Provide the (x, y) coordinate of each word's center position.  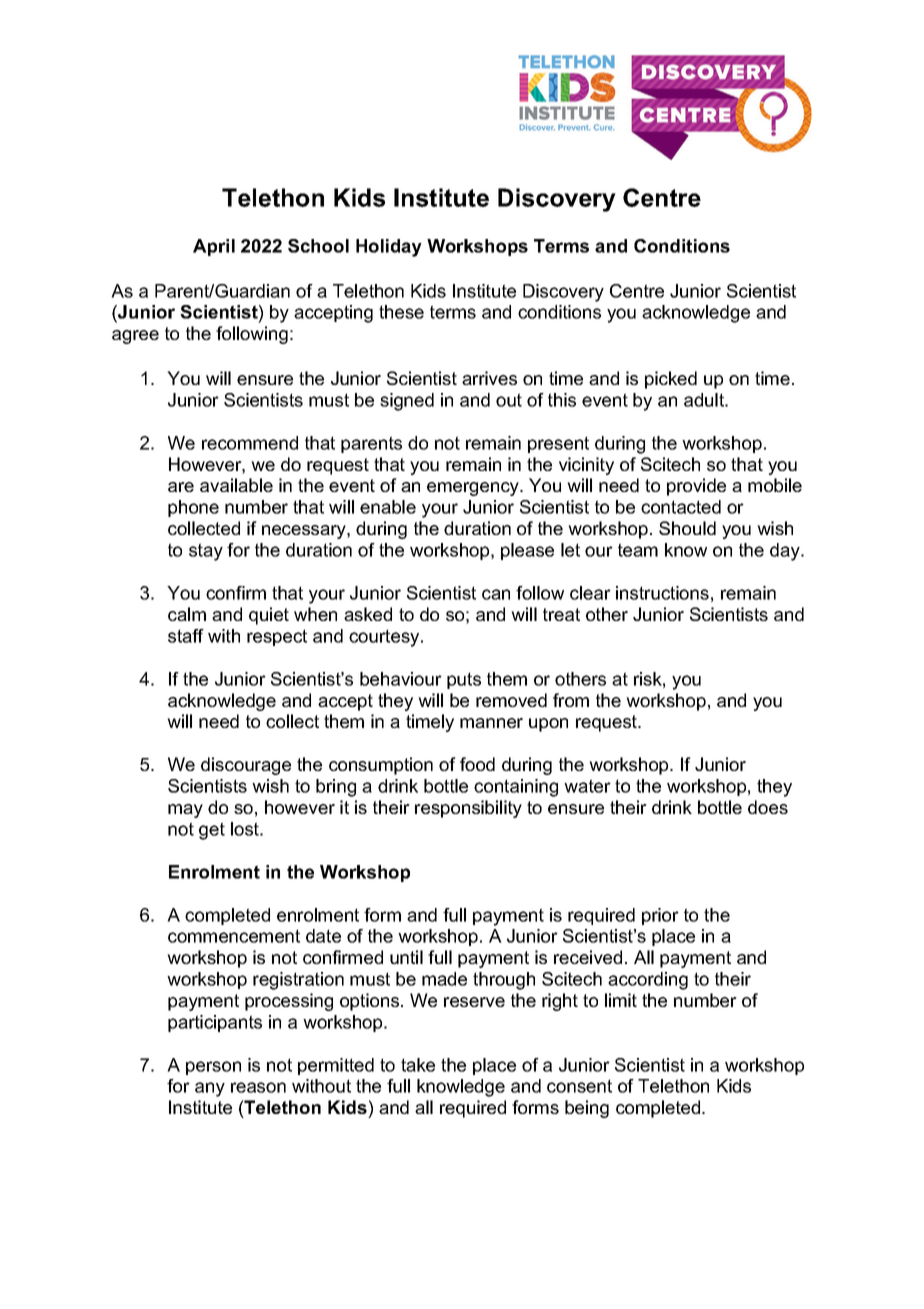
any (210, 1089)
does (768, 807)
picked (671, 380)
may (185, 811)
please (527, 551)
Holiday (389, 248)
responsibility (468, 809)
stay (206, 552)
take (418, 1065)
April (214, 247)
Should (687, 528)
